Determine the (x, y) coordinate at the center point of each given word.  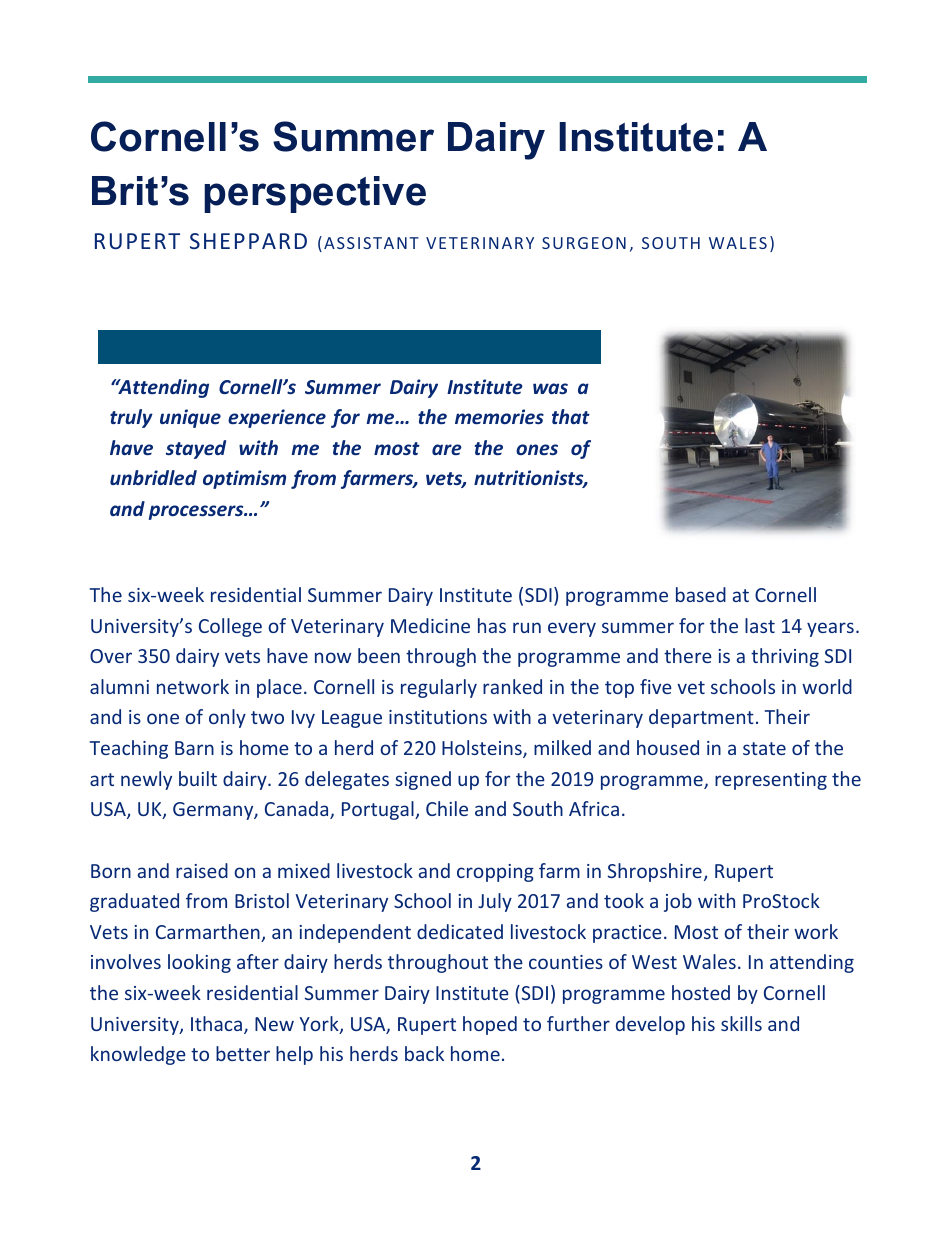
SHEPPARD (248, 241)
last (760, 625)
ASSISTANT (371, 243)
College (230, 627)
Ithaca (218, 1025)
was (550, 388)
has (492, 625)
